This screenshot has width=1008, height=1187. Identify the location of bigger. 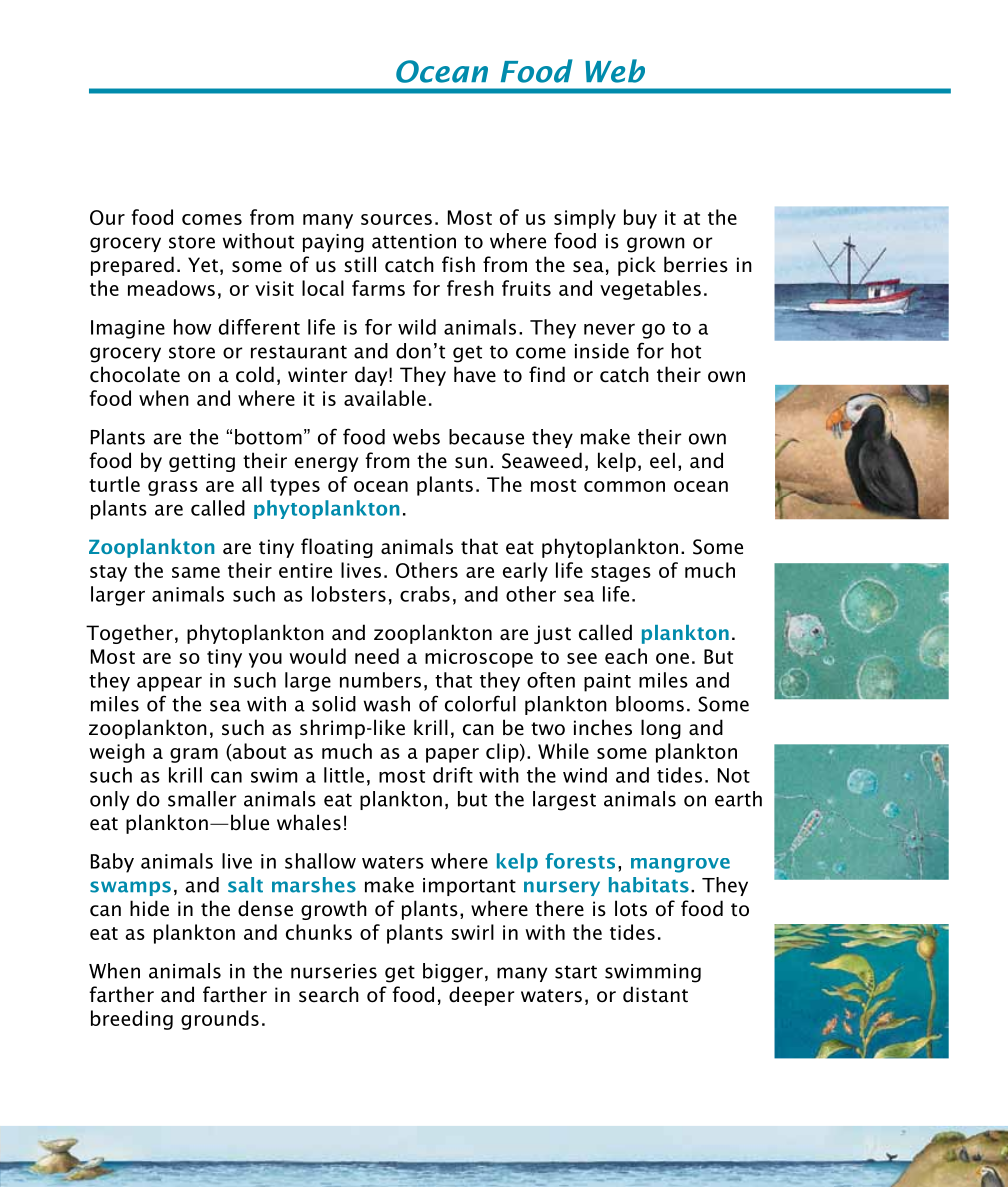
(453, 973).
